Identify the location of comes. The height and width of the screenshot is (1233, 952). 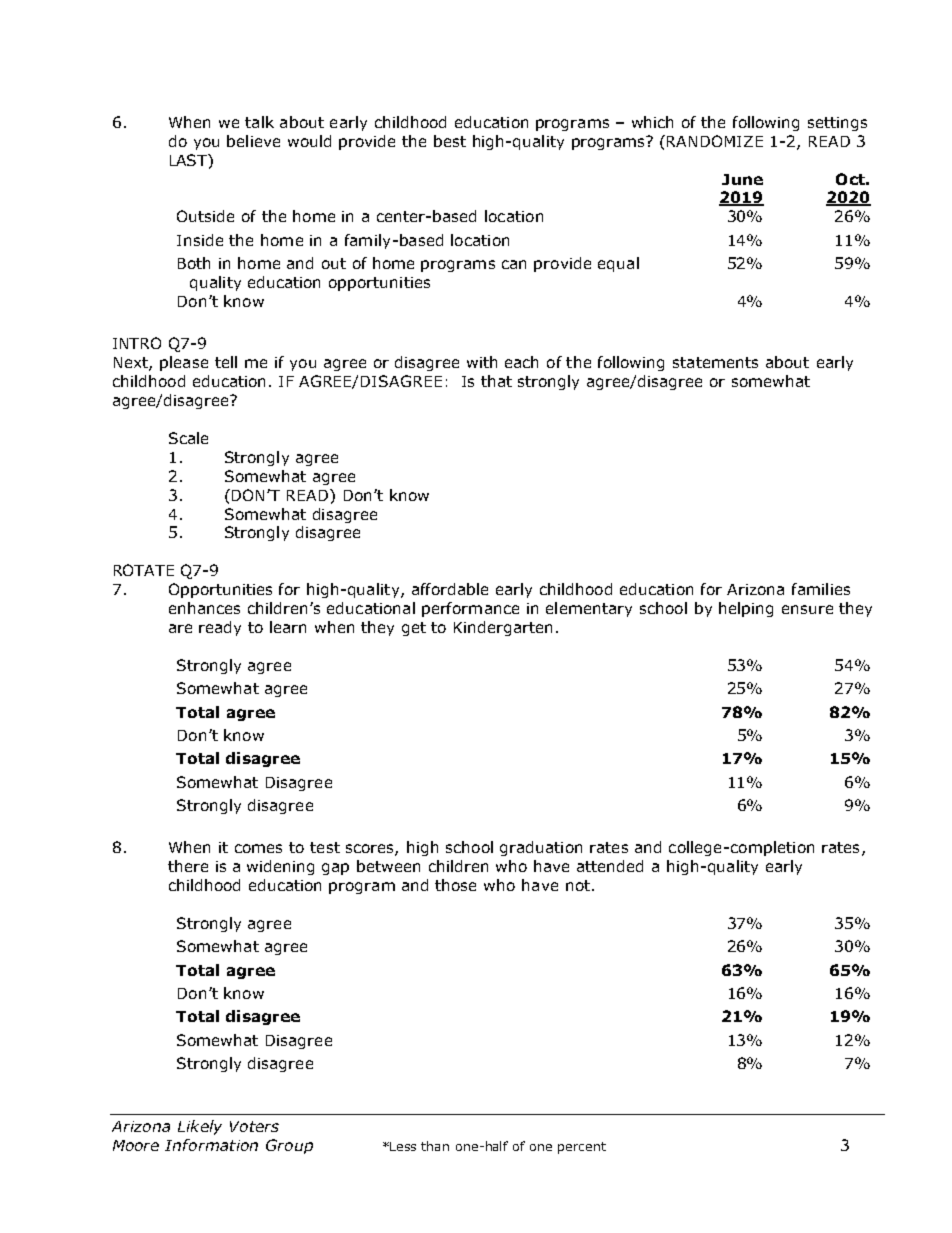
(258, 848).
